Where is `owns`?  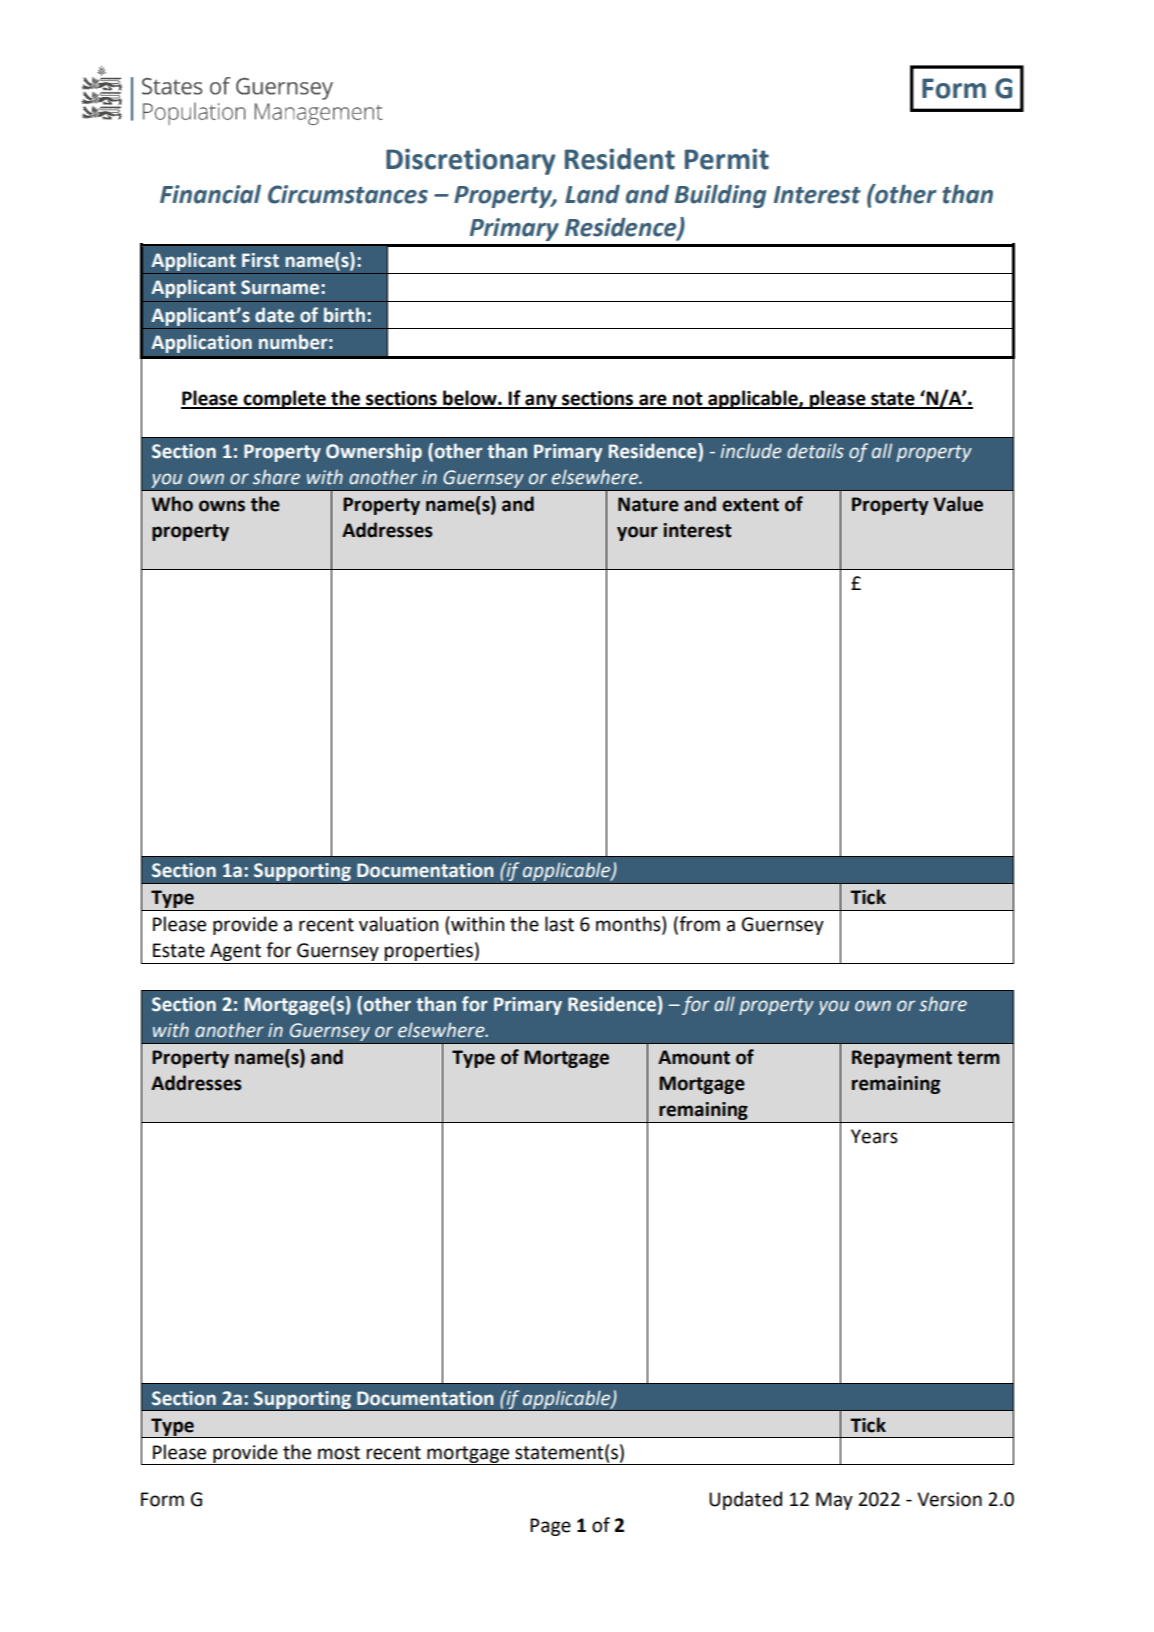 owns is located at coordinates (222, 506).
